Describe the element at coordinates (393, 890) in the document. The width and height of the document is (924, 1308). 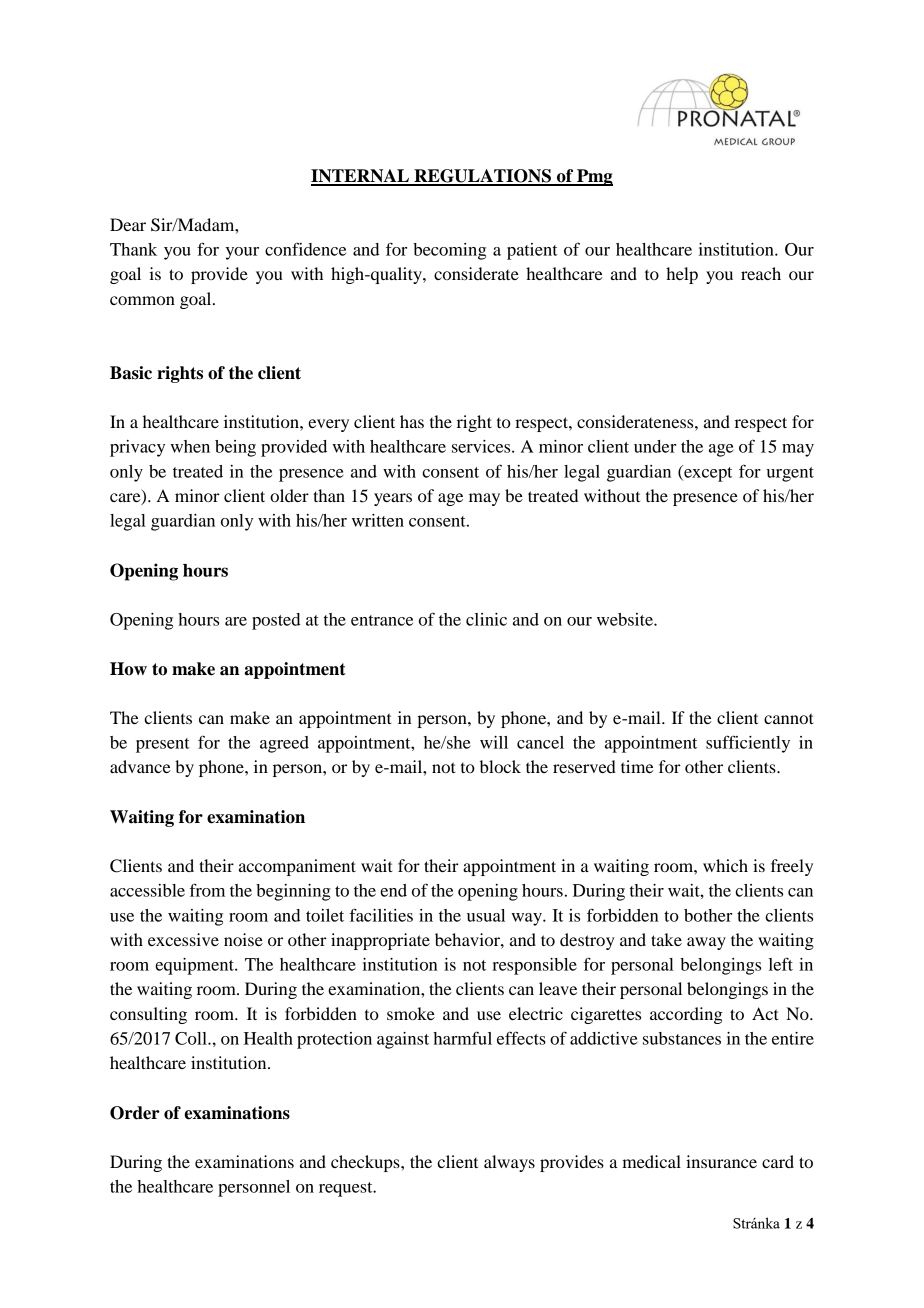
I see `end` at that location.
